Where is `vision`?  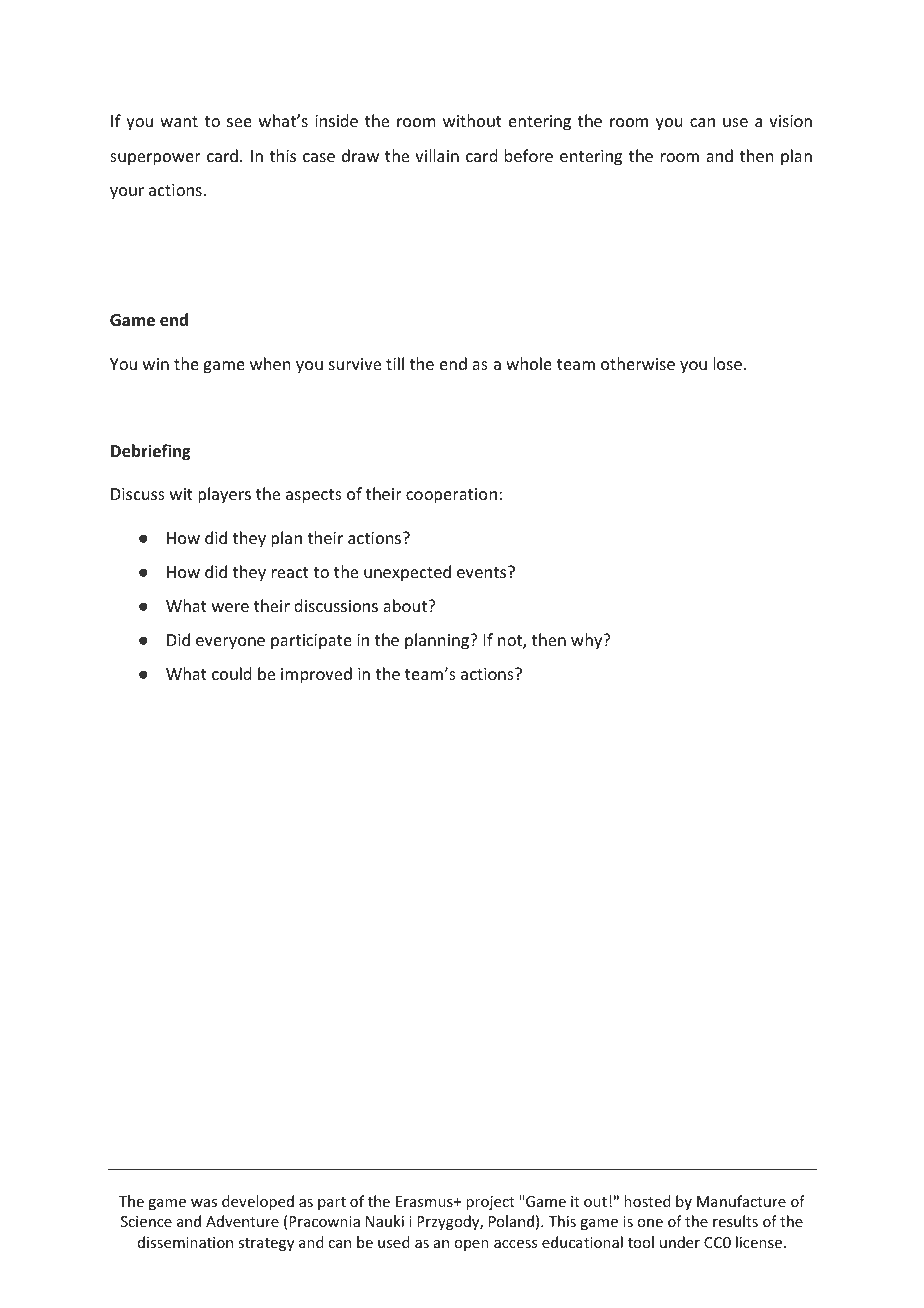 vision is located at coordinates (790, 121).
